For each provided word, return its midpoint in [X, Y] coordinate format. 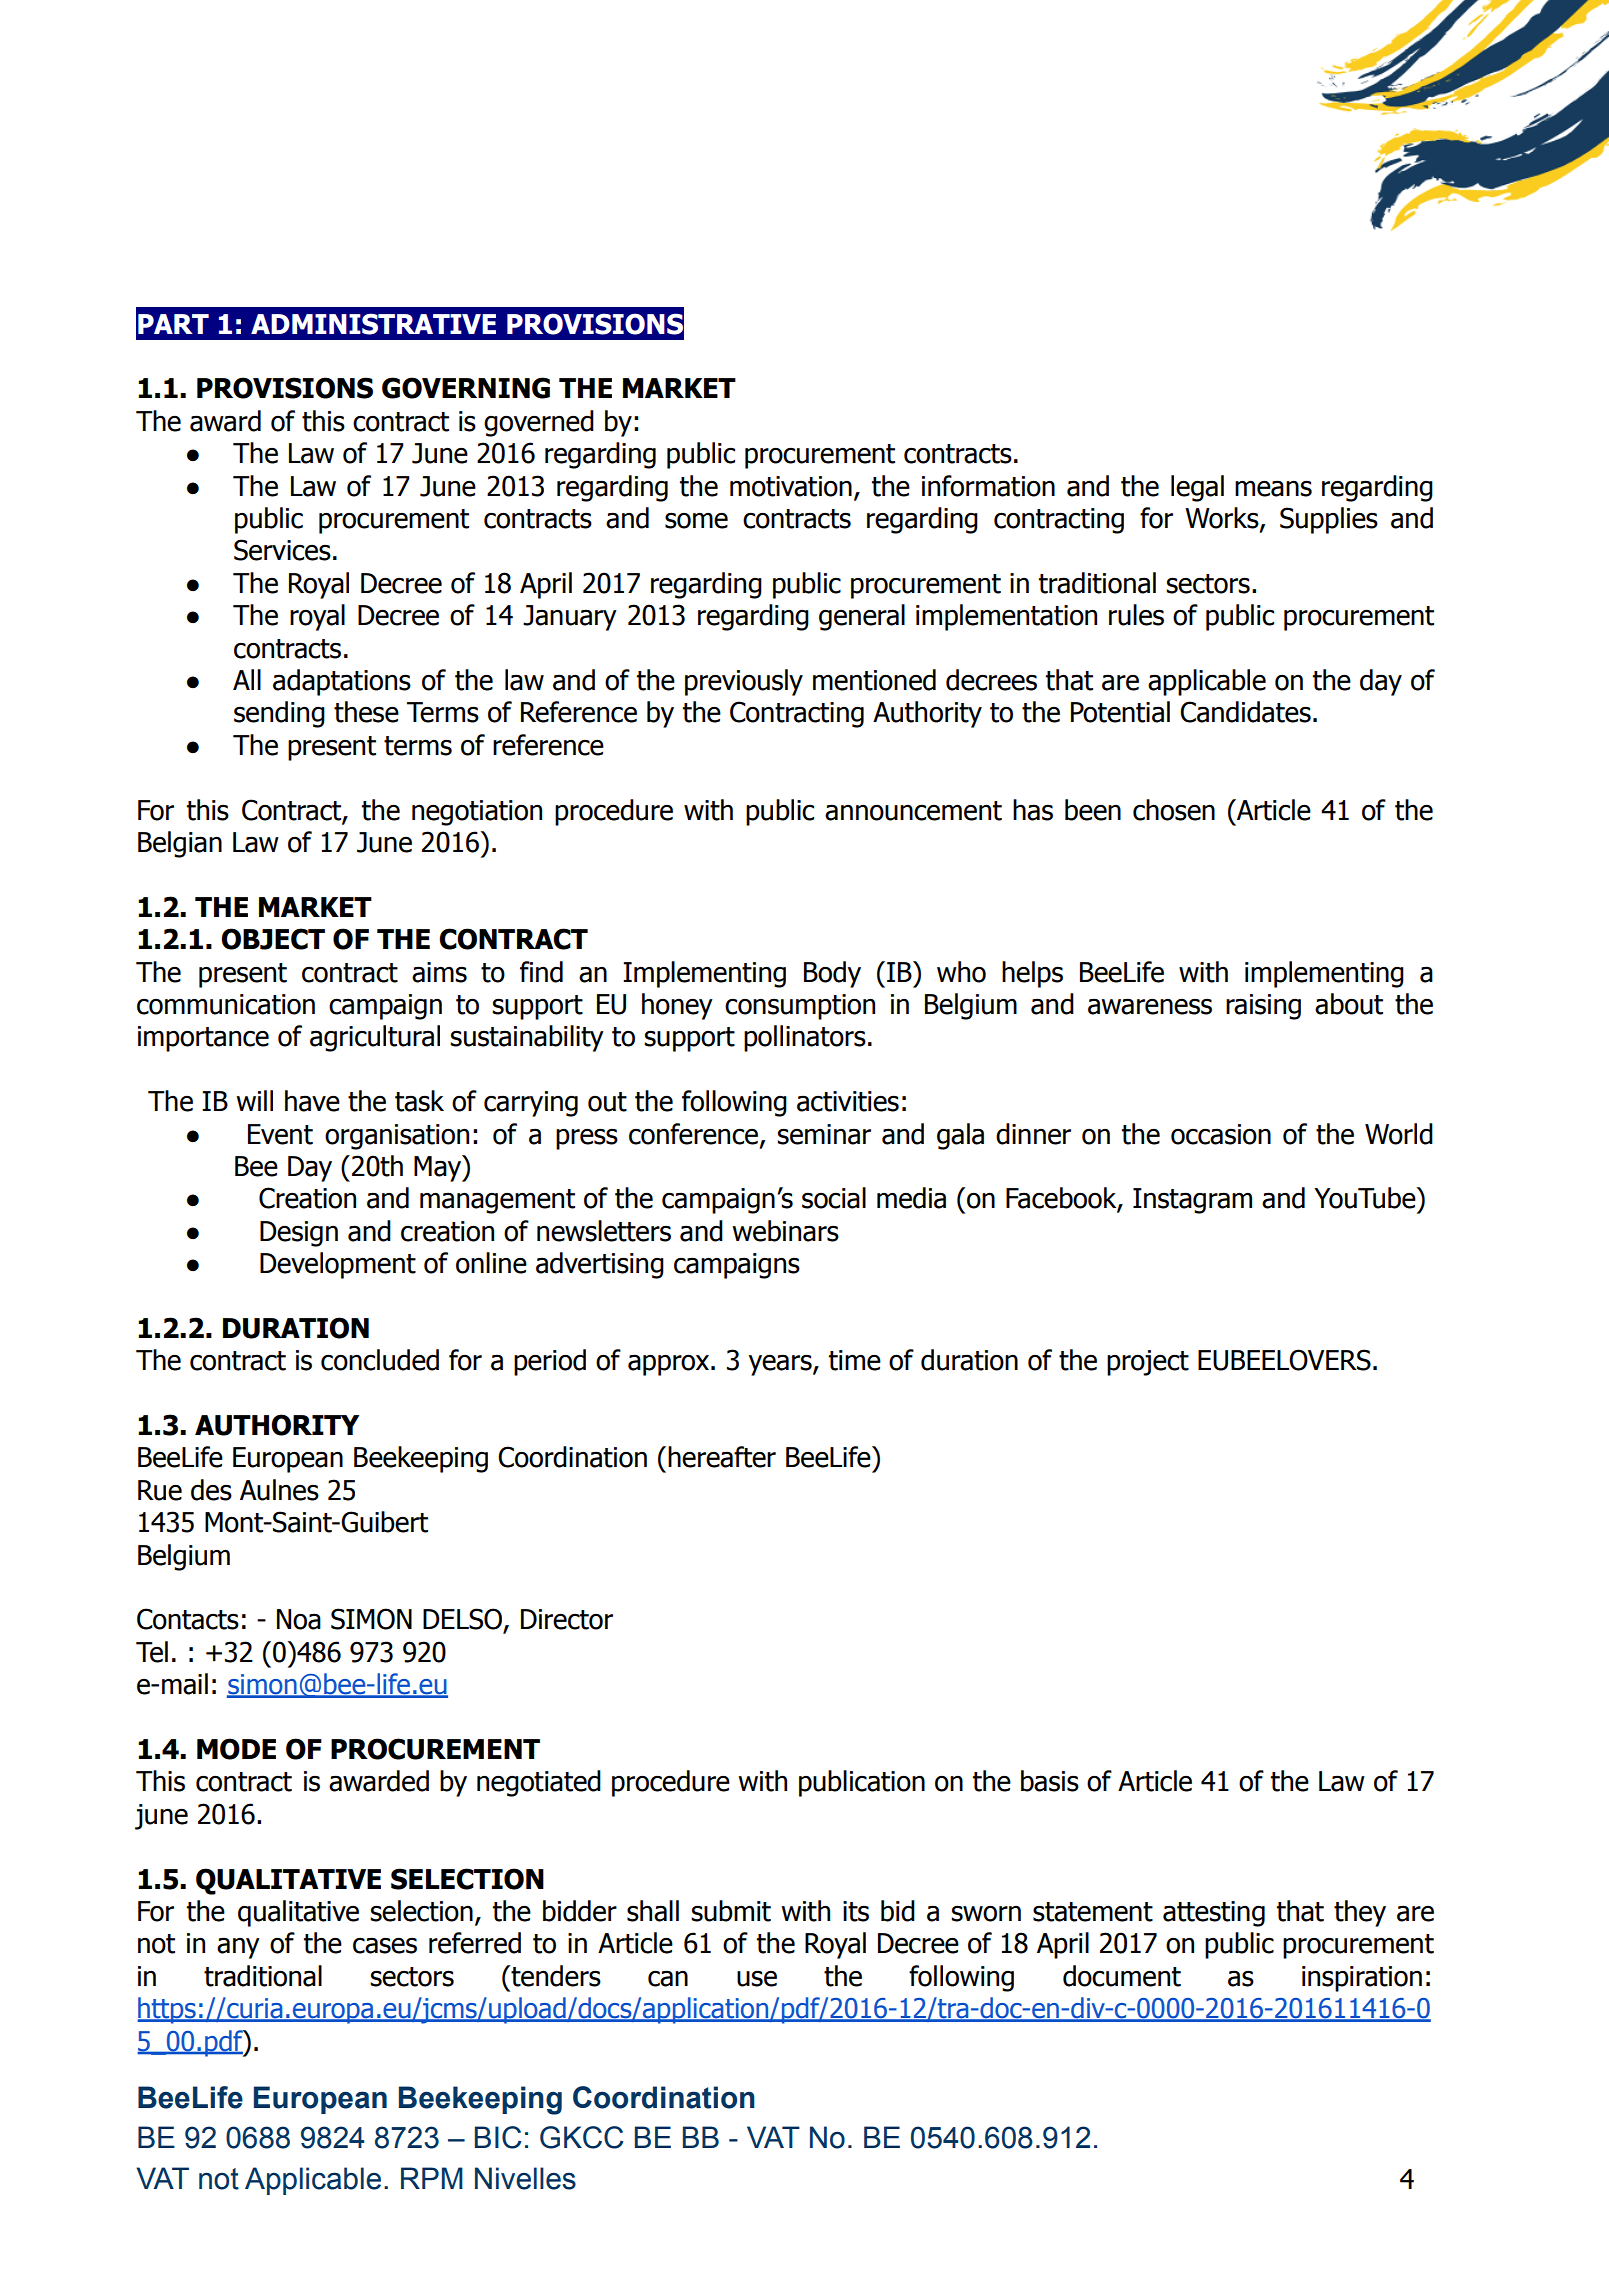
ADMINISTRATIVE [373, 324]
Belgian [180, 844]
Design [299, 1234]
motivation [791, 486]
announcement [913, 811]
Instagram [1192, 1201]
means [1273, 488]
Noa [299, 1619]
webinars [785, 1231]
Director [567, 1619]
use [757, 1979]
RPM [432, 2178]
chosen [1174, 810]
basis [1050, 1781]
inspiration [1362, 1979]
